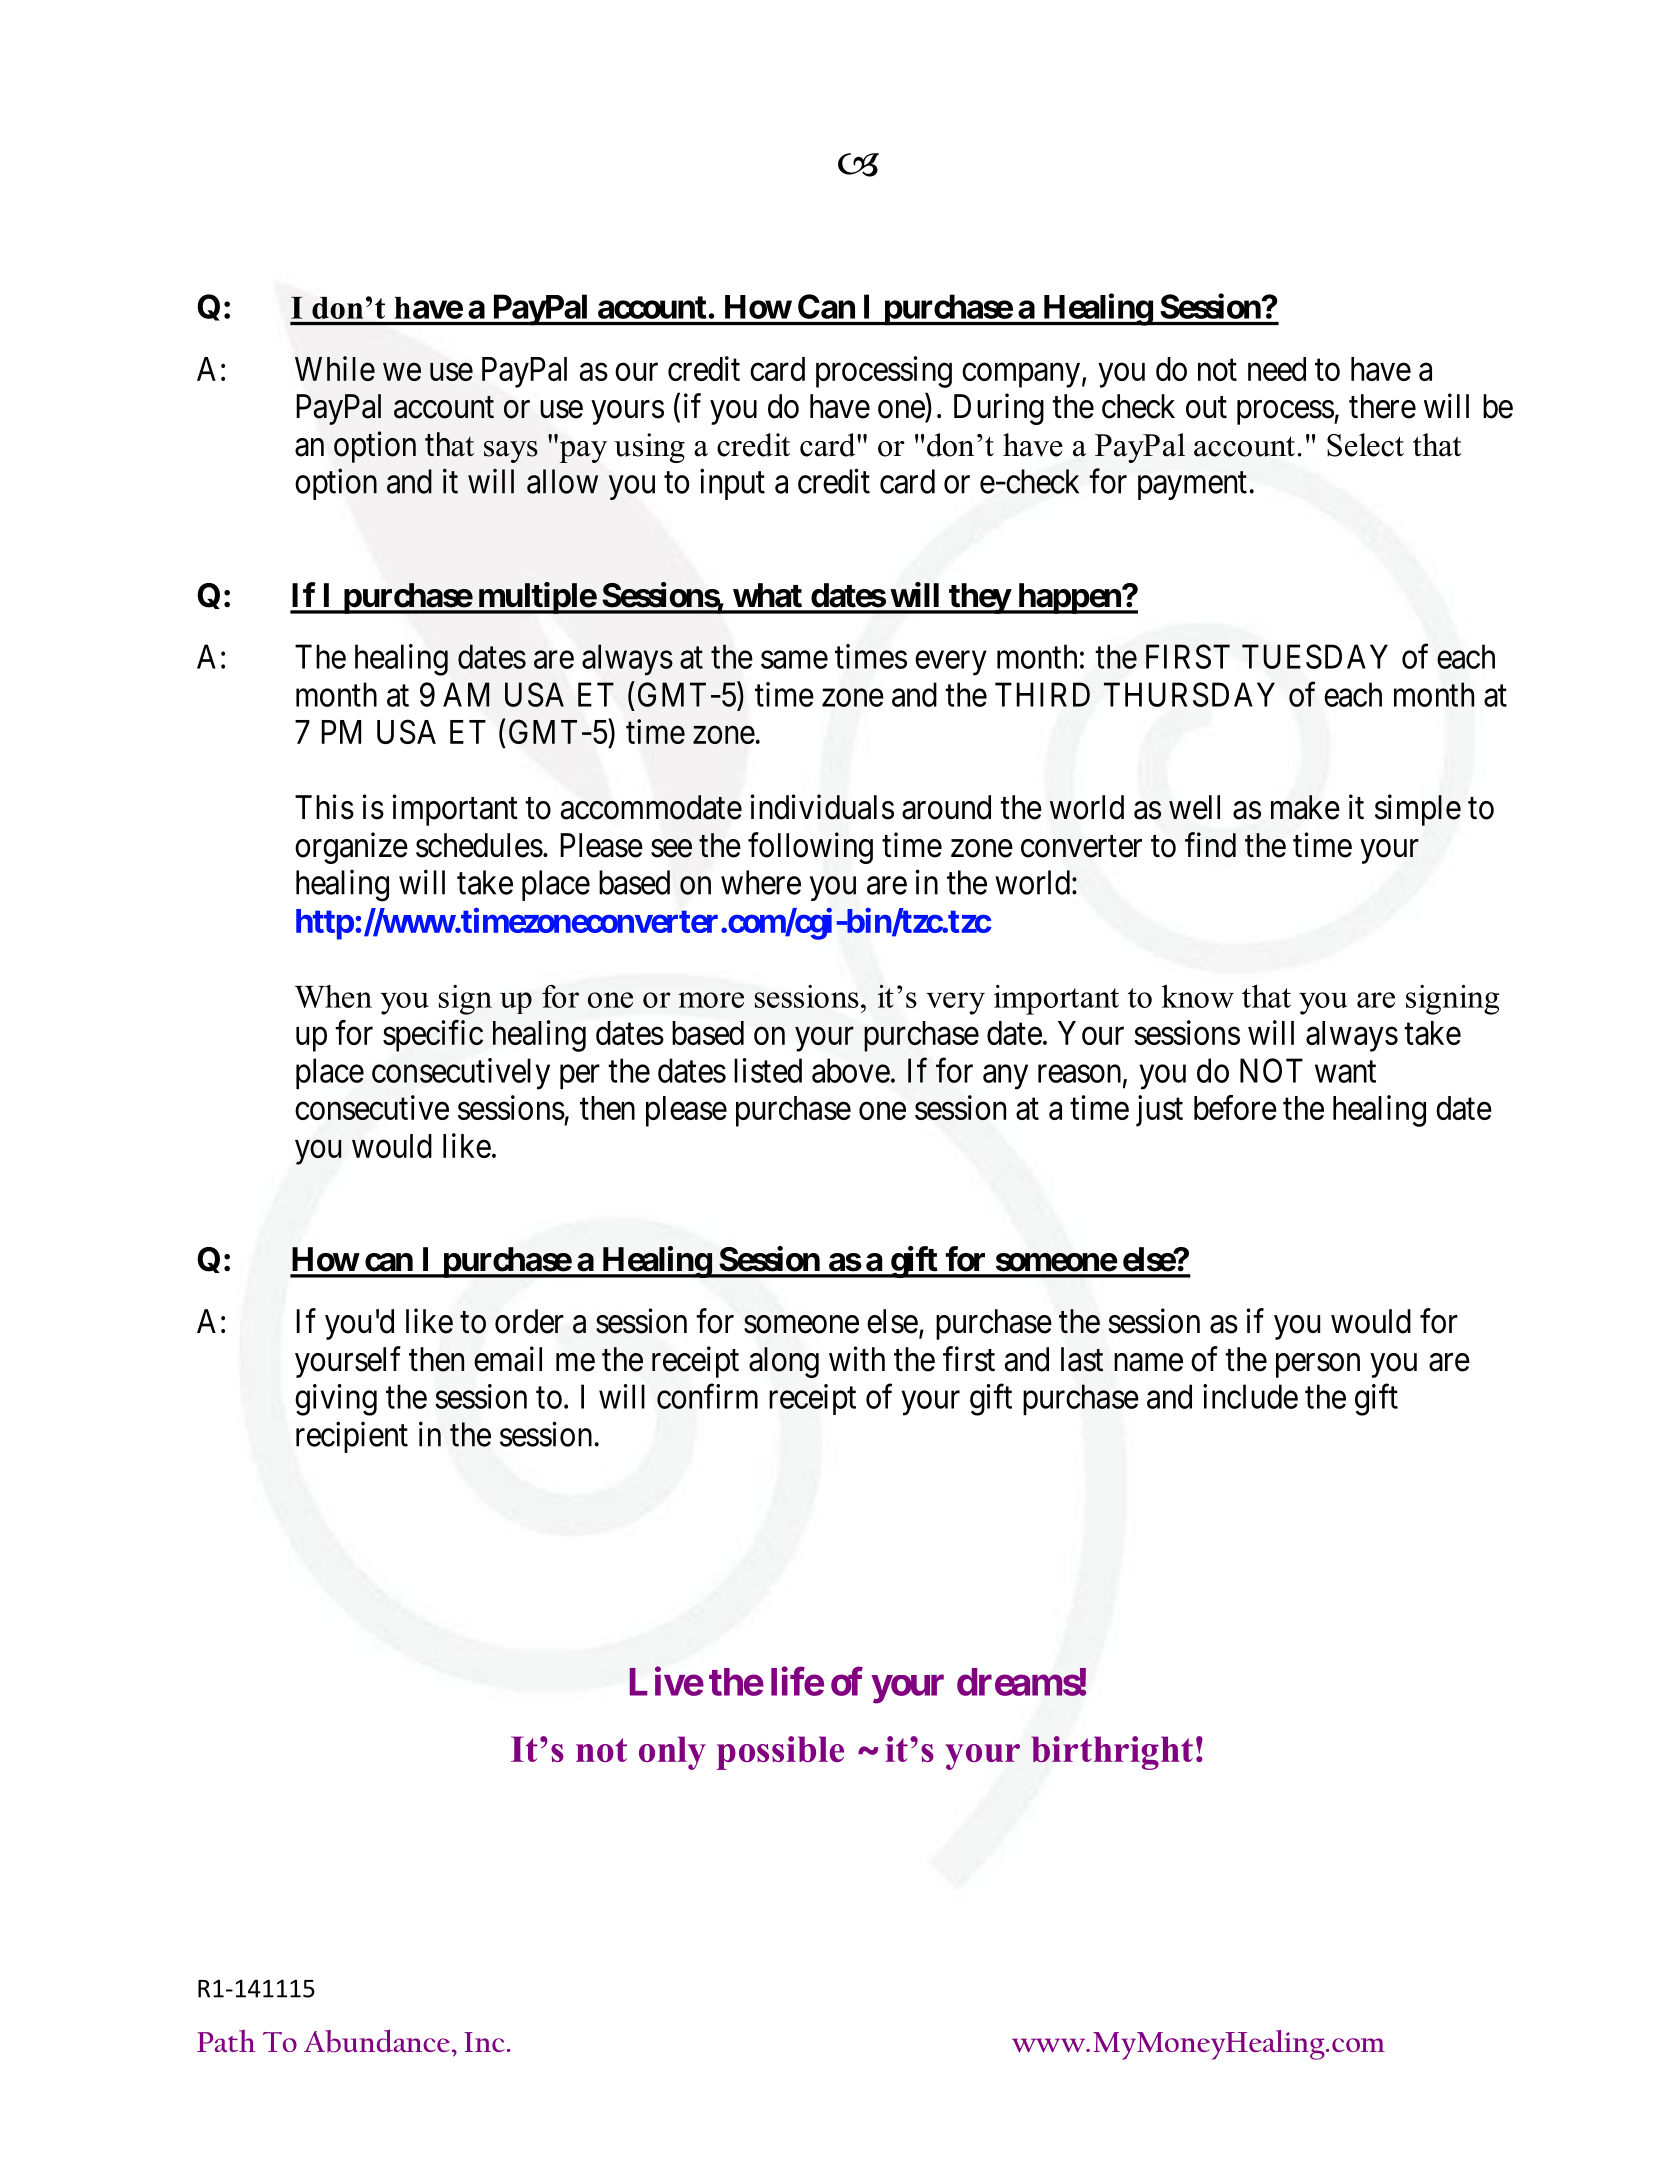 This screenshot has height=2158, width=1667. I want to click on out, so click(1206, 408).
